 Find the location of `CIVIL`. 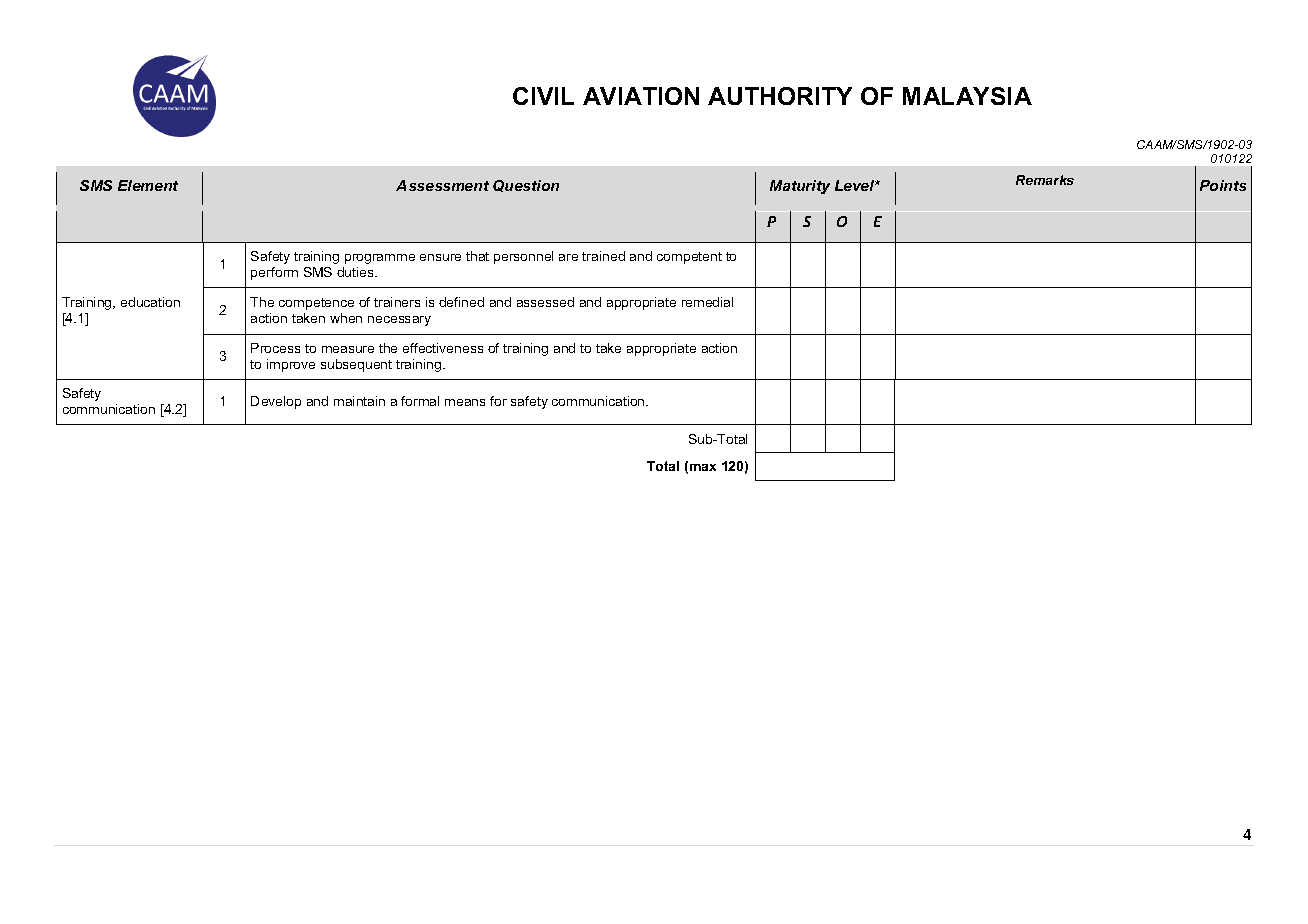

CIVIL is located at coordinates (543, 96).
